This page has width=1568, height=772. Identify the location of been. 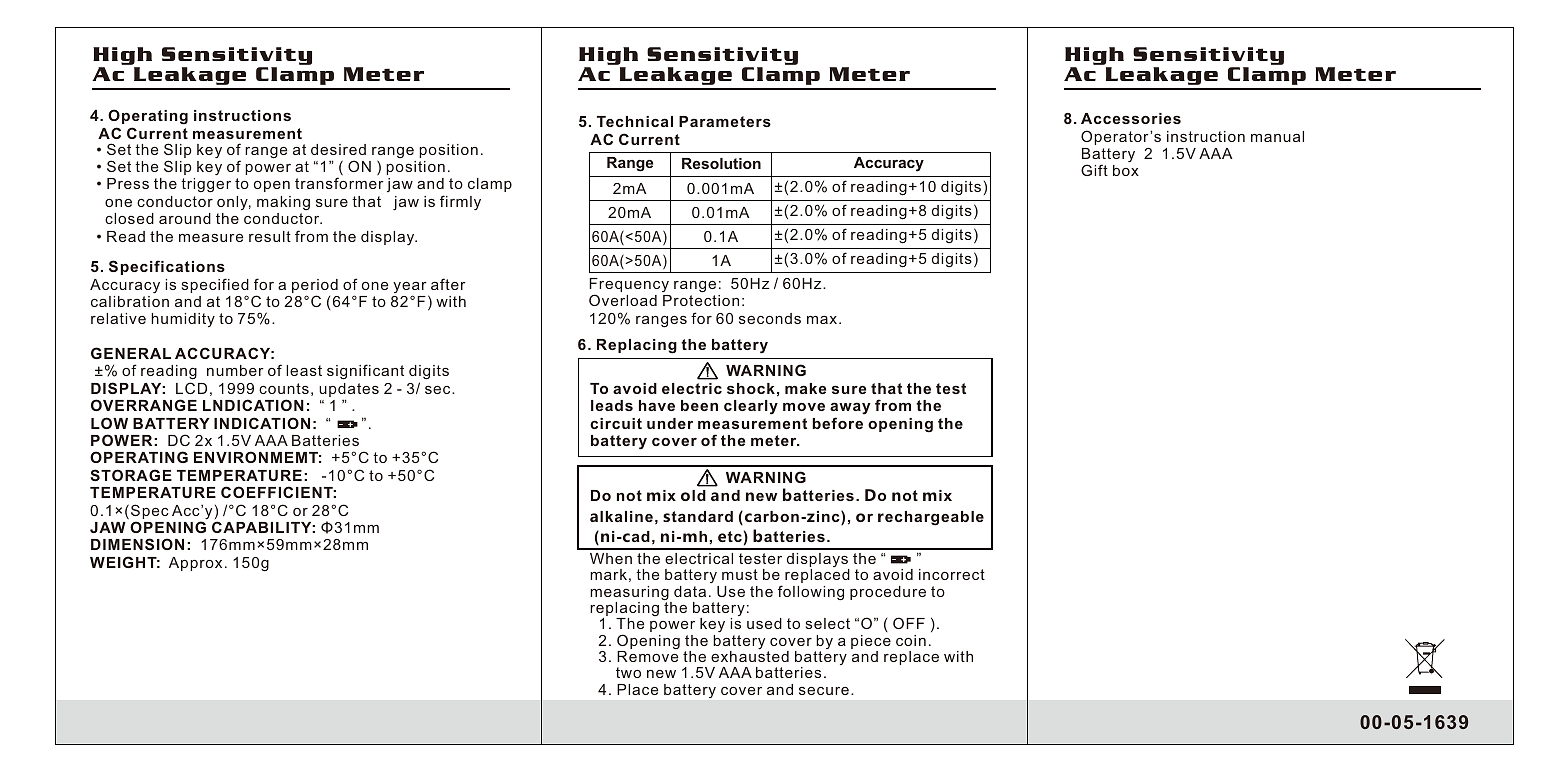
(699, 405).
